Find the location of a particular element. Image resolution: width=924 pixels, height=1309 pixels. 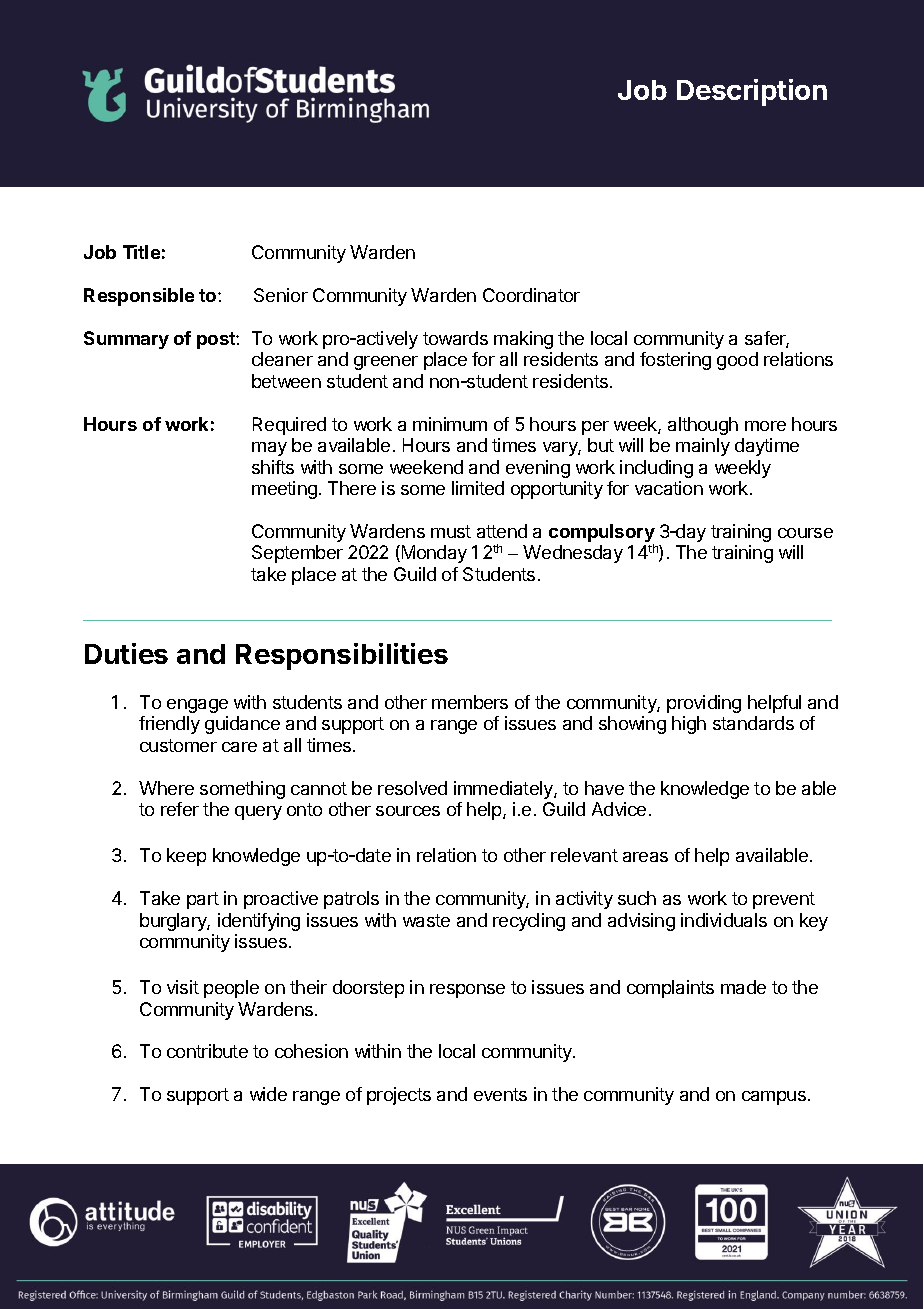

contribute is located at coordinates (207, 1051).
